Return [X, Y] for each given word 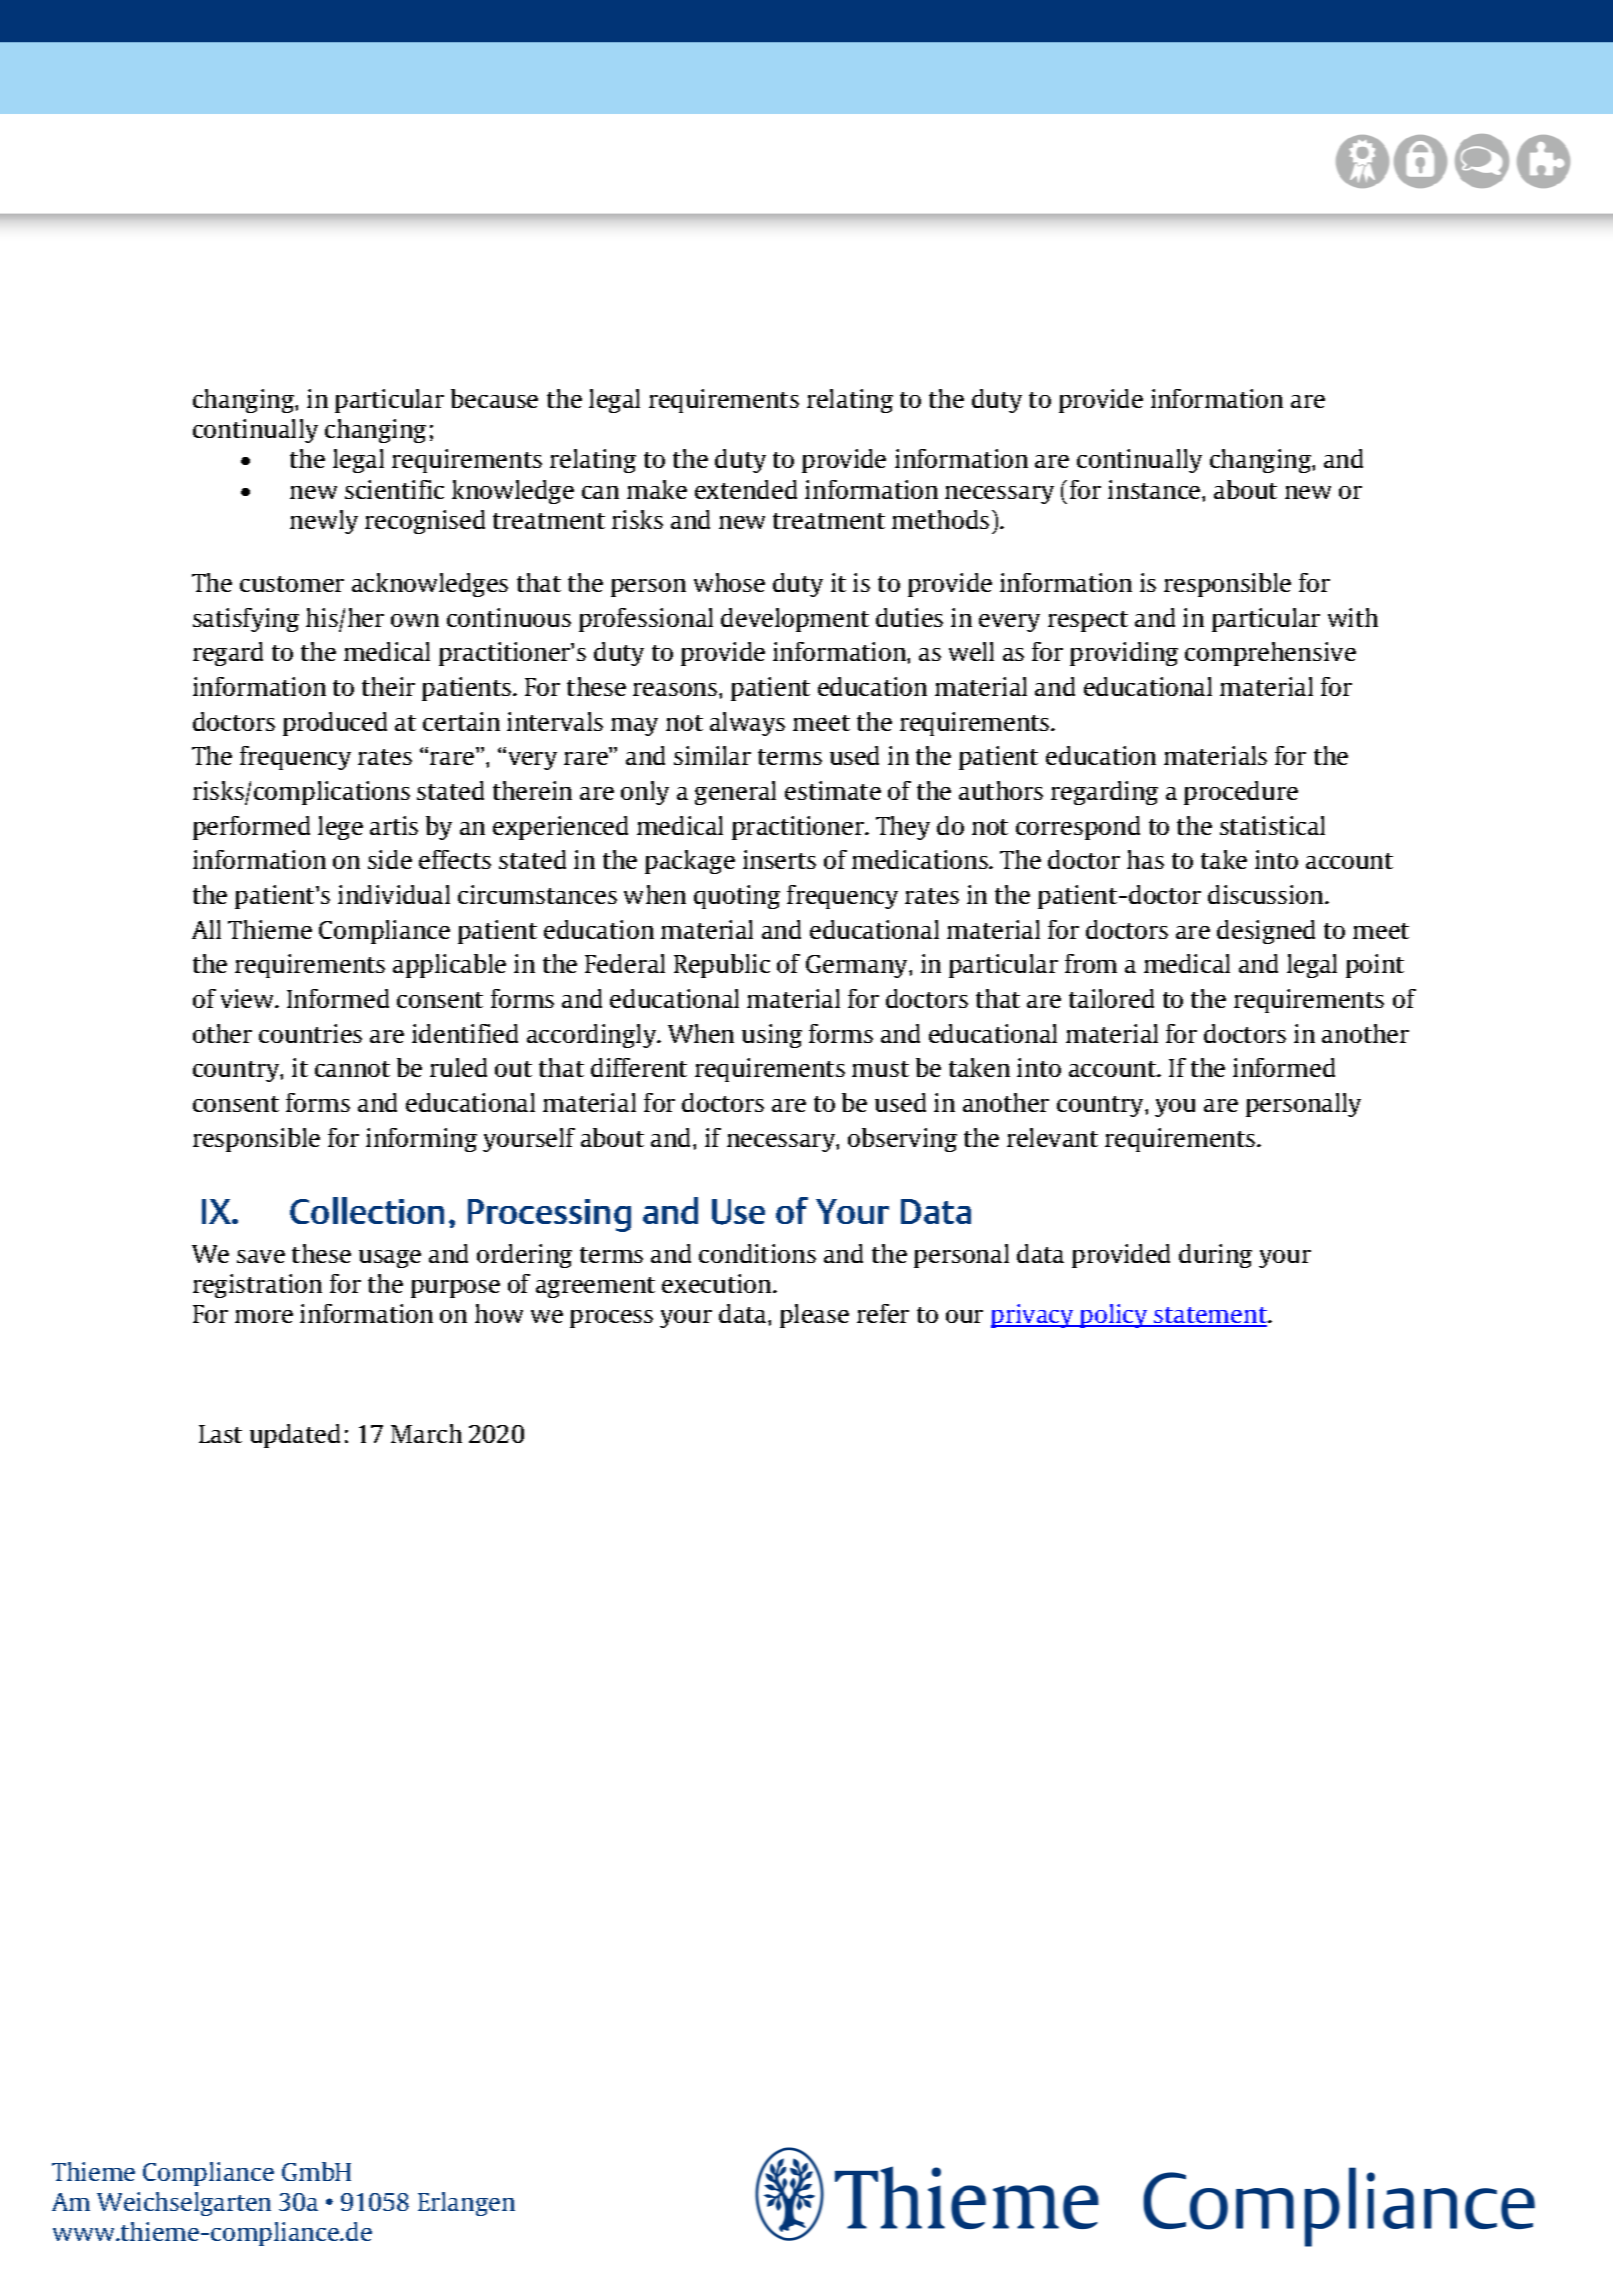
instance [1155, 489]
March [426, 1433]
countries [310, 1033]
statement [1211, 1316]
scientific [394, 489]
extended [746, 489]
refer [883, 1313]
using [772, 1036]
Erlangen [466, 2204]
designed [1266, 932]
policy [1114, 1316]
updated [295, 1436]
